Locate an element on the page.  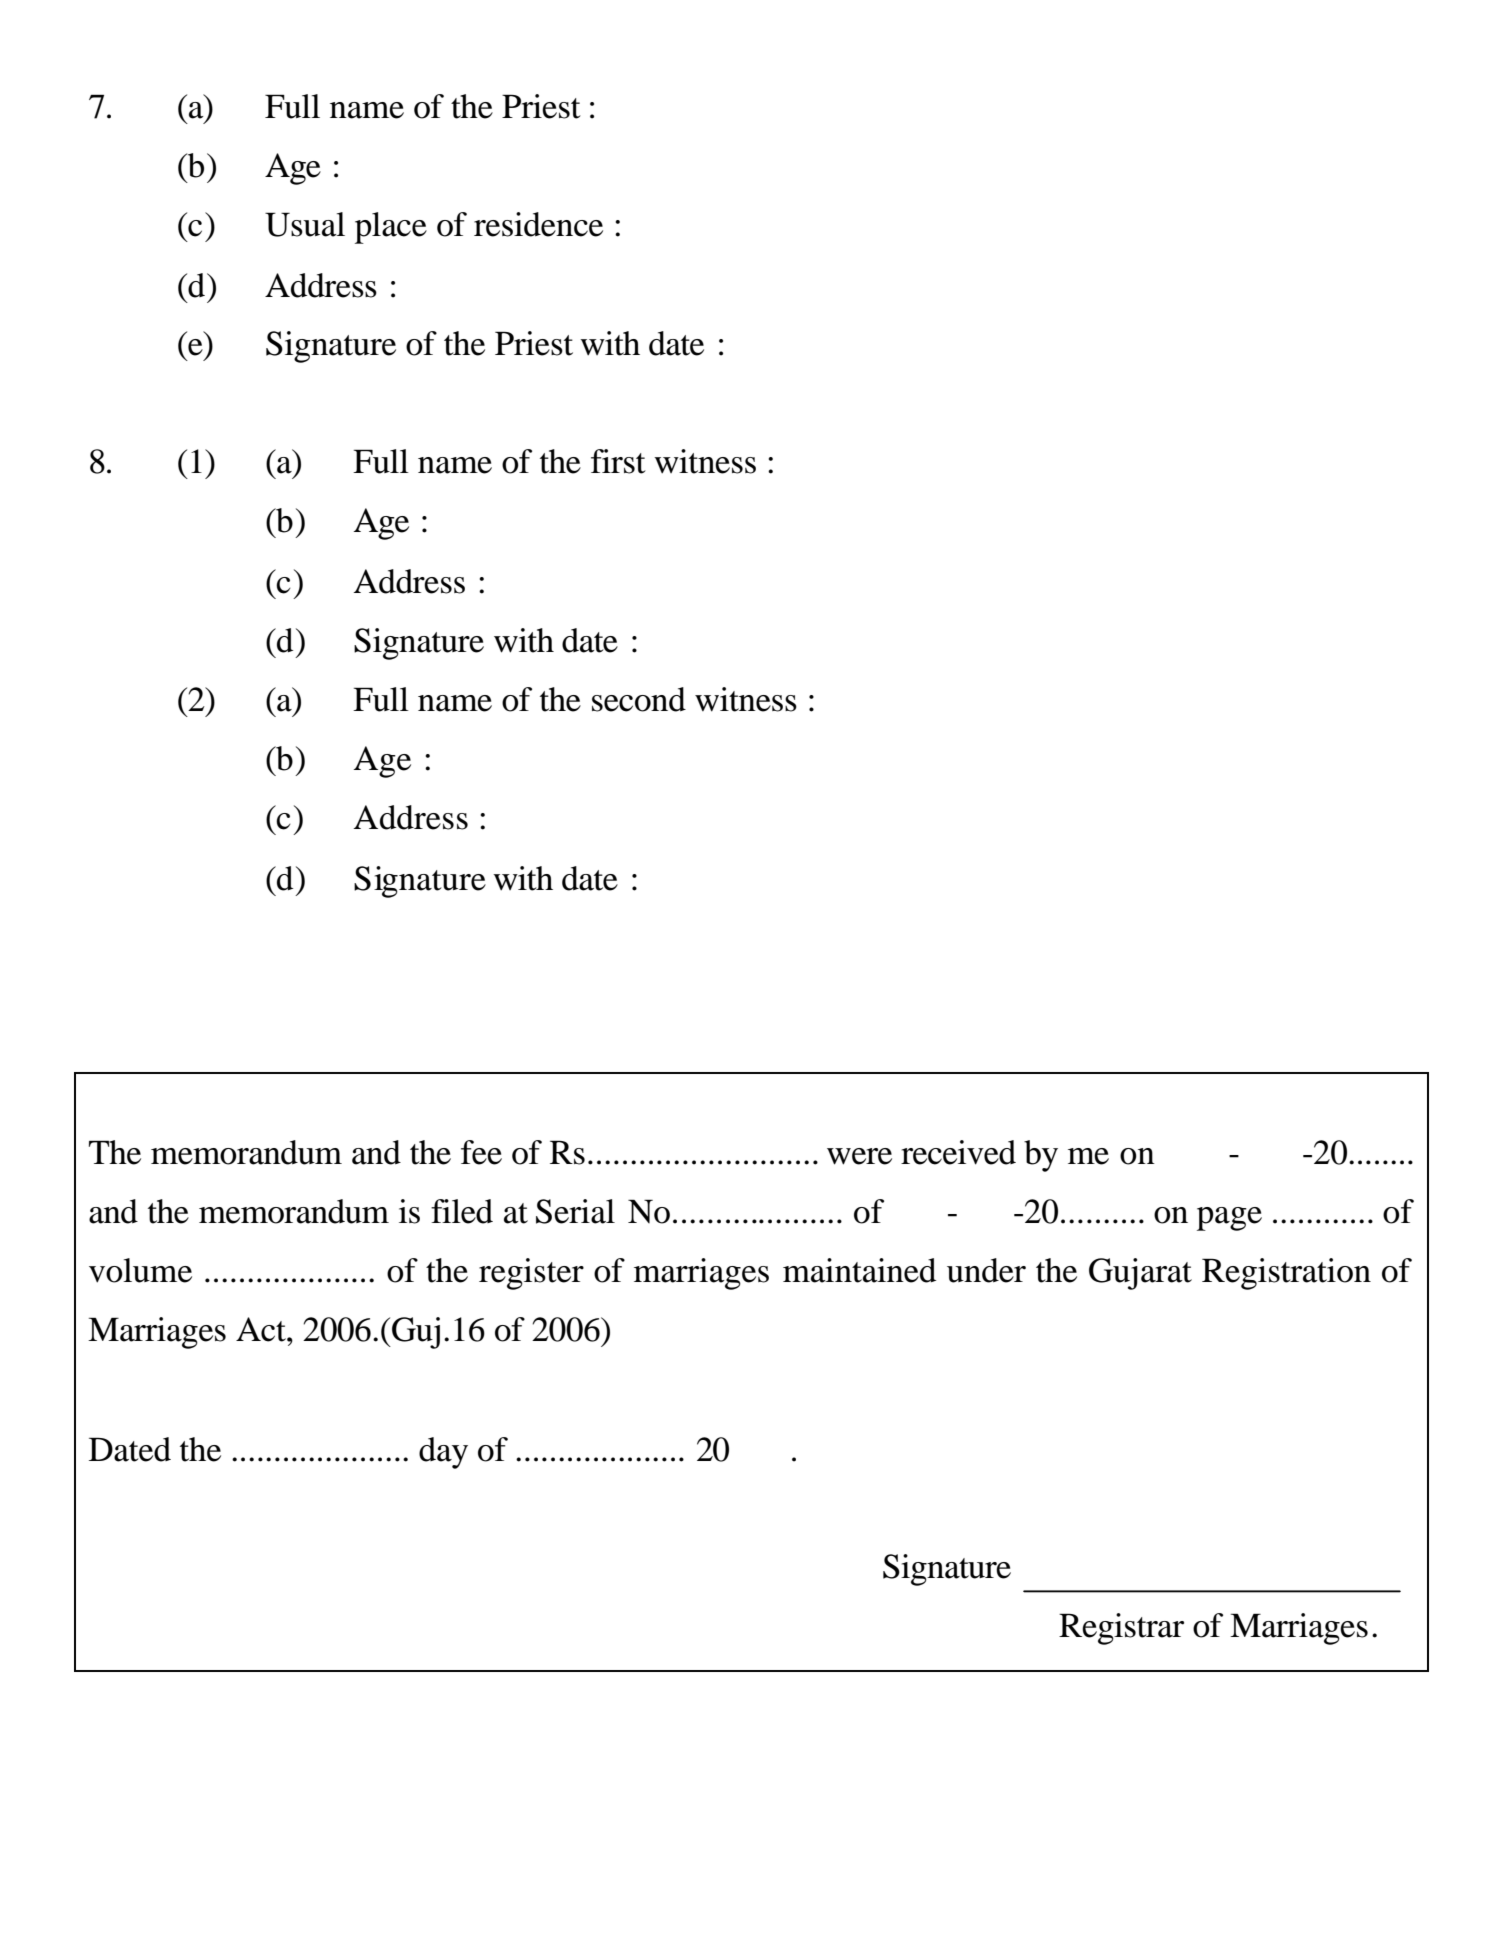
page is located at coordinates (1229, 1219).
